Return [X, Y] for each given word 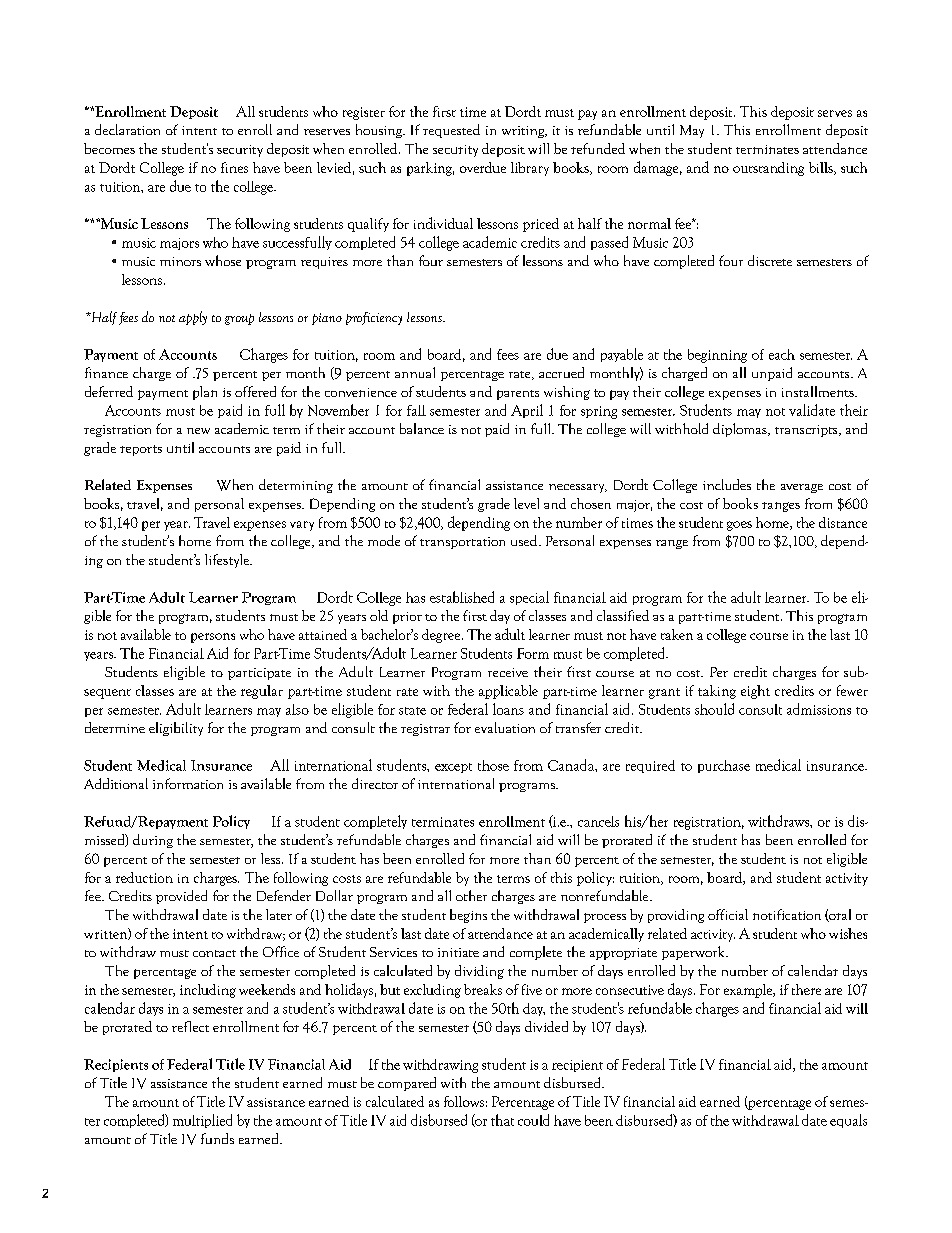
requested [451, 131]
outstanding [768, 169]
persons [213, 638]
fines [234, 167]
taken [677, 634]
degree [442, 636]
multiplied [202, 1121]
